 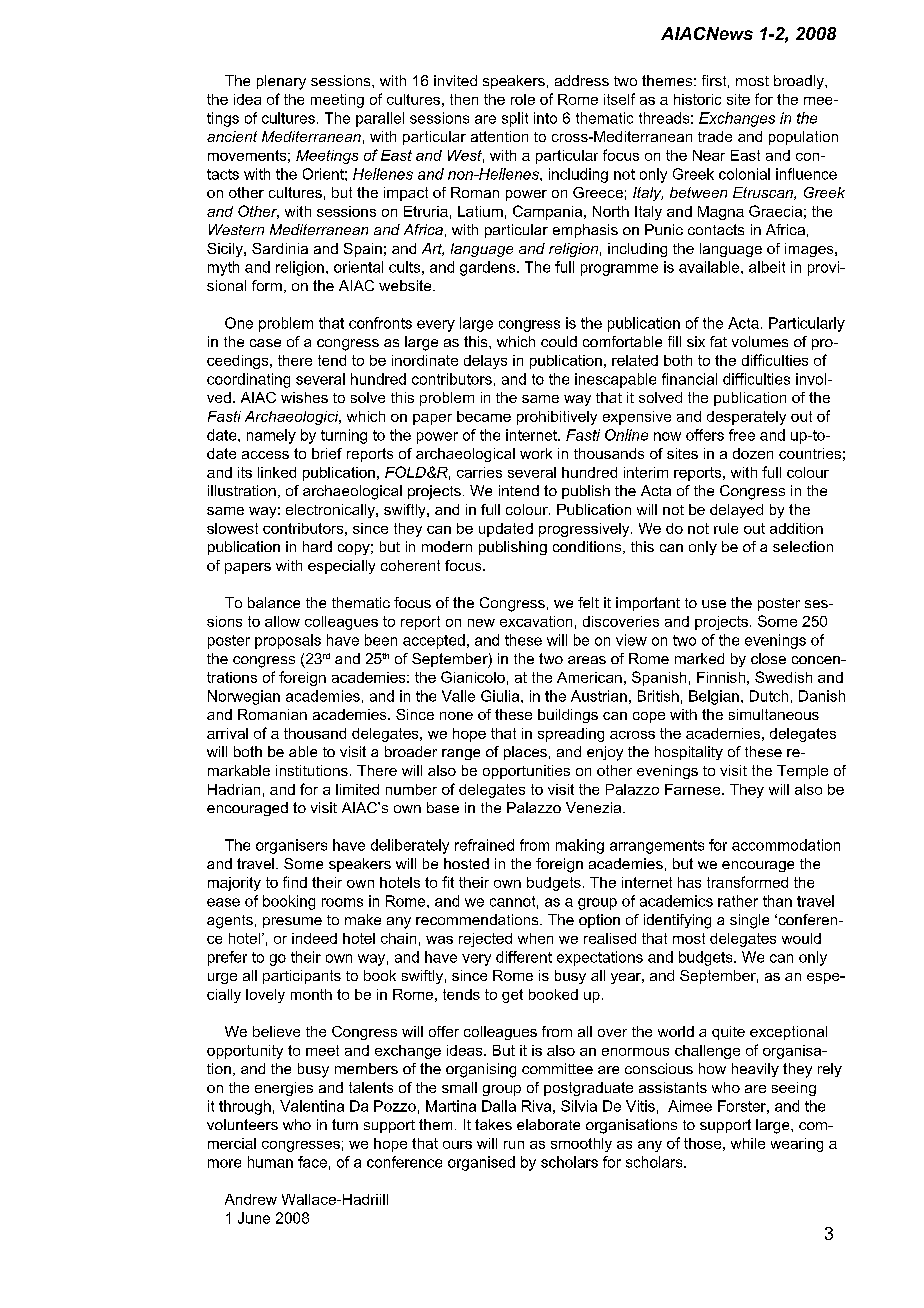 What do you see at coordinates (312, 1162) in the screenshot?
I see `face` at bounding box center [312, 1162].
